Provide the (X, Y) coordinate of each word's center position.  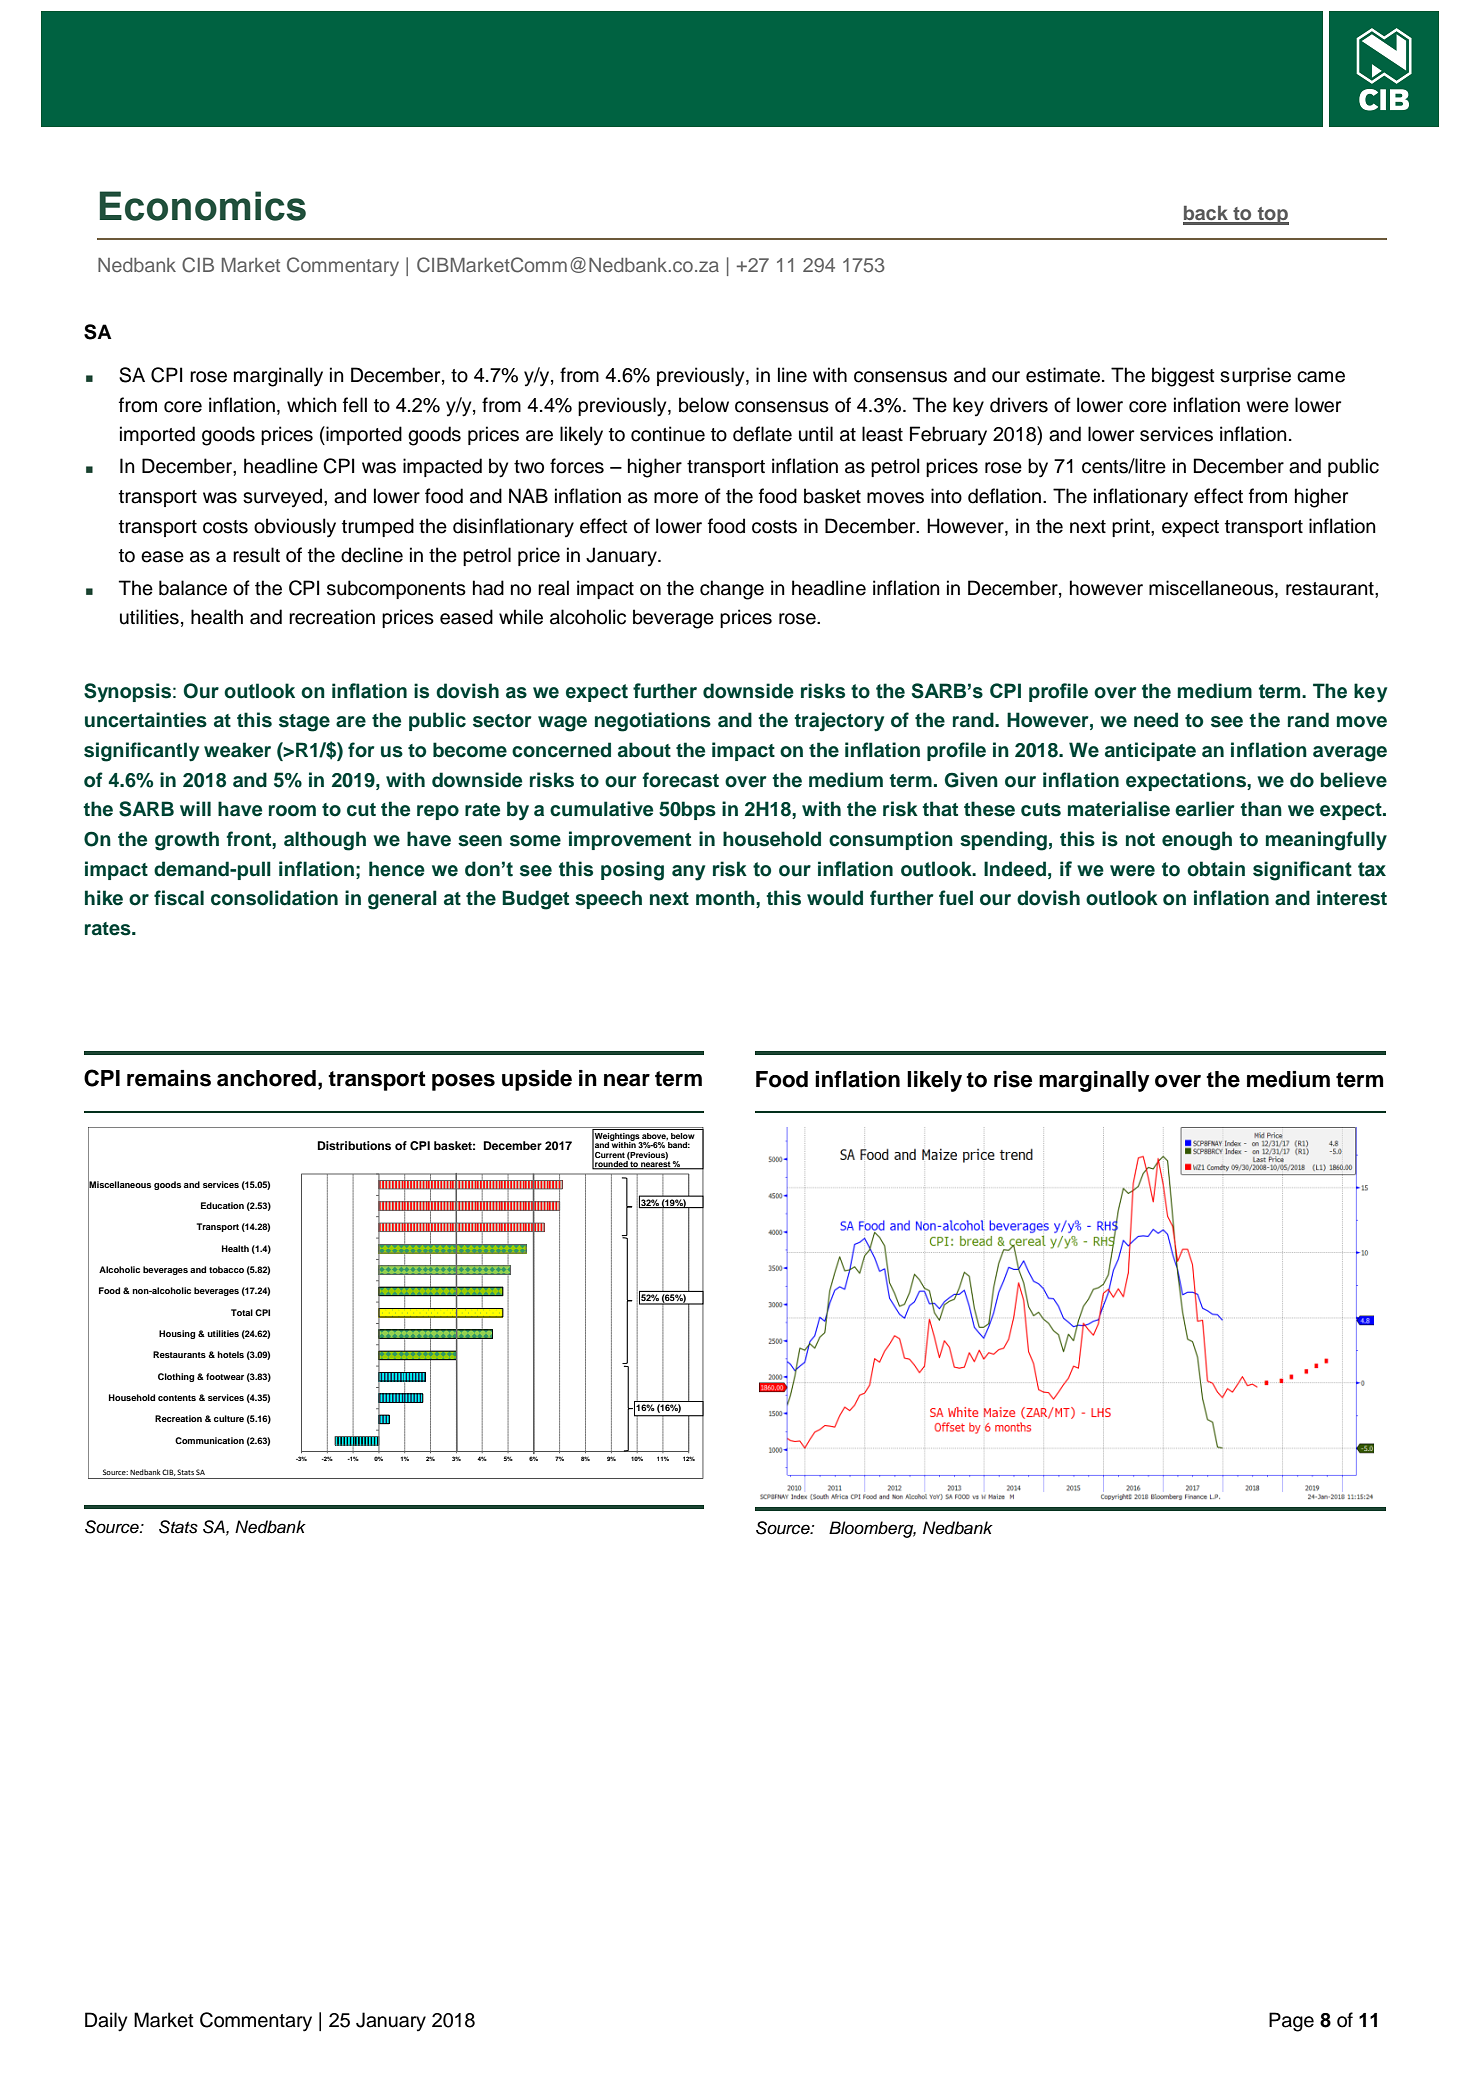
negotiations (653, 722)
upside (537, 1080)
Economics (203, 206)
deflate (762, 434)
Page (1291, 2022)
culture (229, 1418)
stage (304, 723)
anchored (266, 1078)
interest (1352, 898)
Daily (106, 2022)
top (1272, 216)
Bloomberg (872, 1529)
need (1156, 720)
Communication (209, 1440)
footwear (225, 1376)
